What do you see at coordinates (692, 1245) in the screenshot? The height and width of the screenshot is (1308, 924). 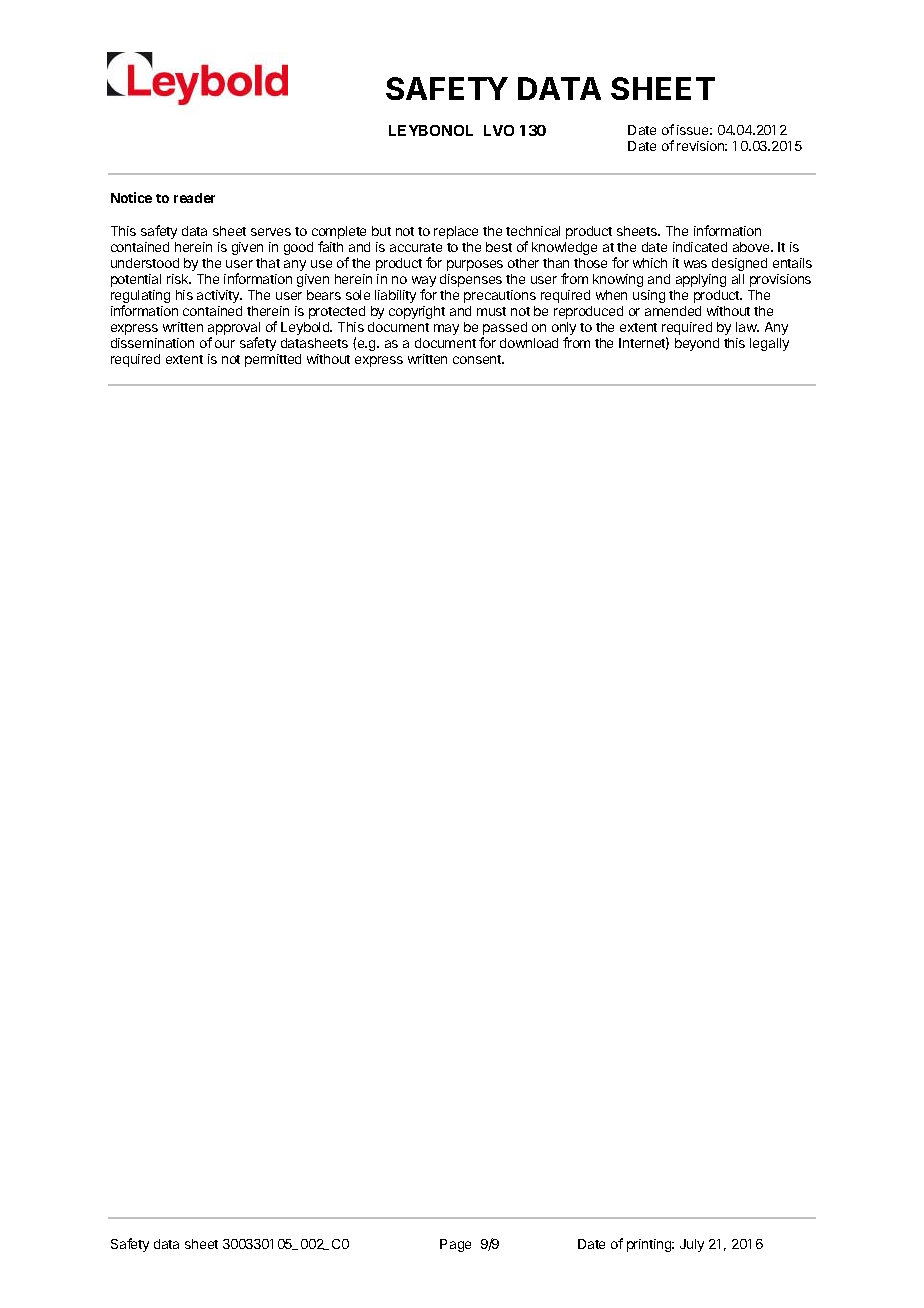 I see `July` at bounding box center [692, 1245].
